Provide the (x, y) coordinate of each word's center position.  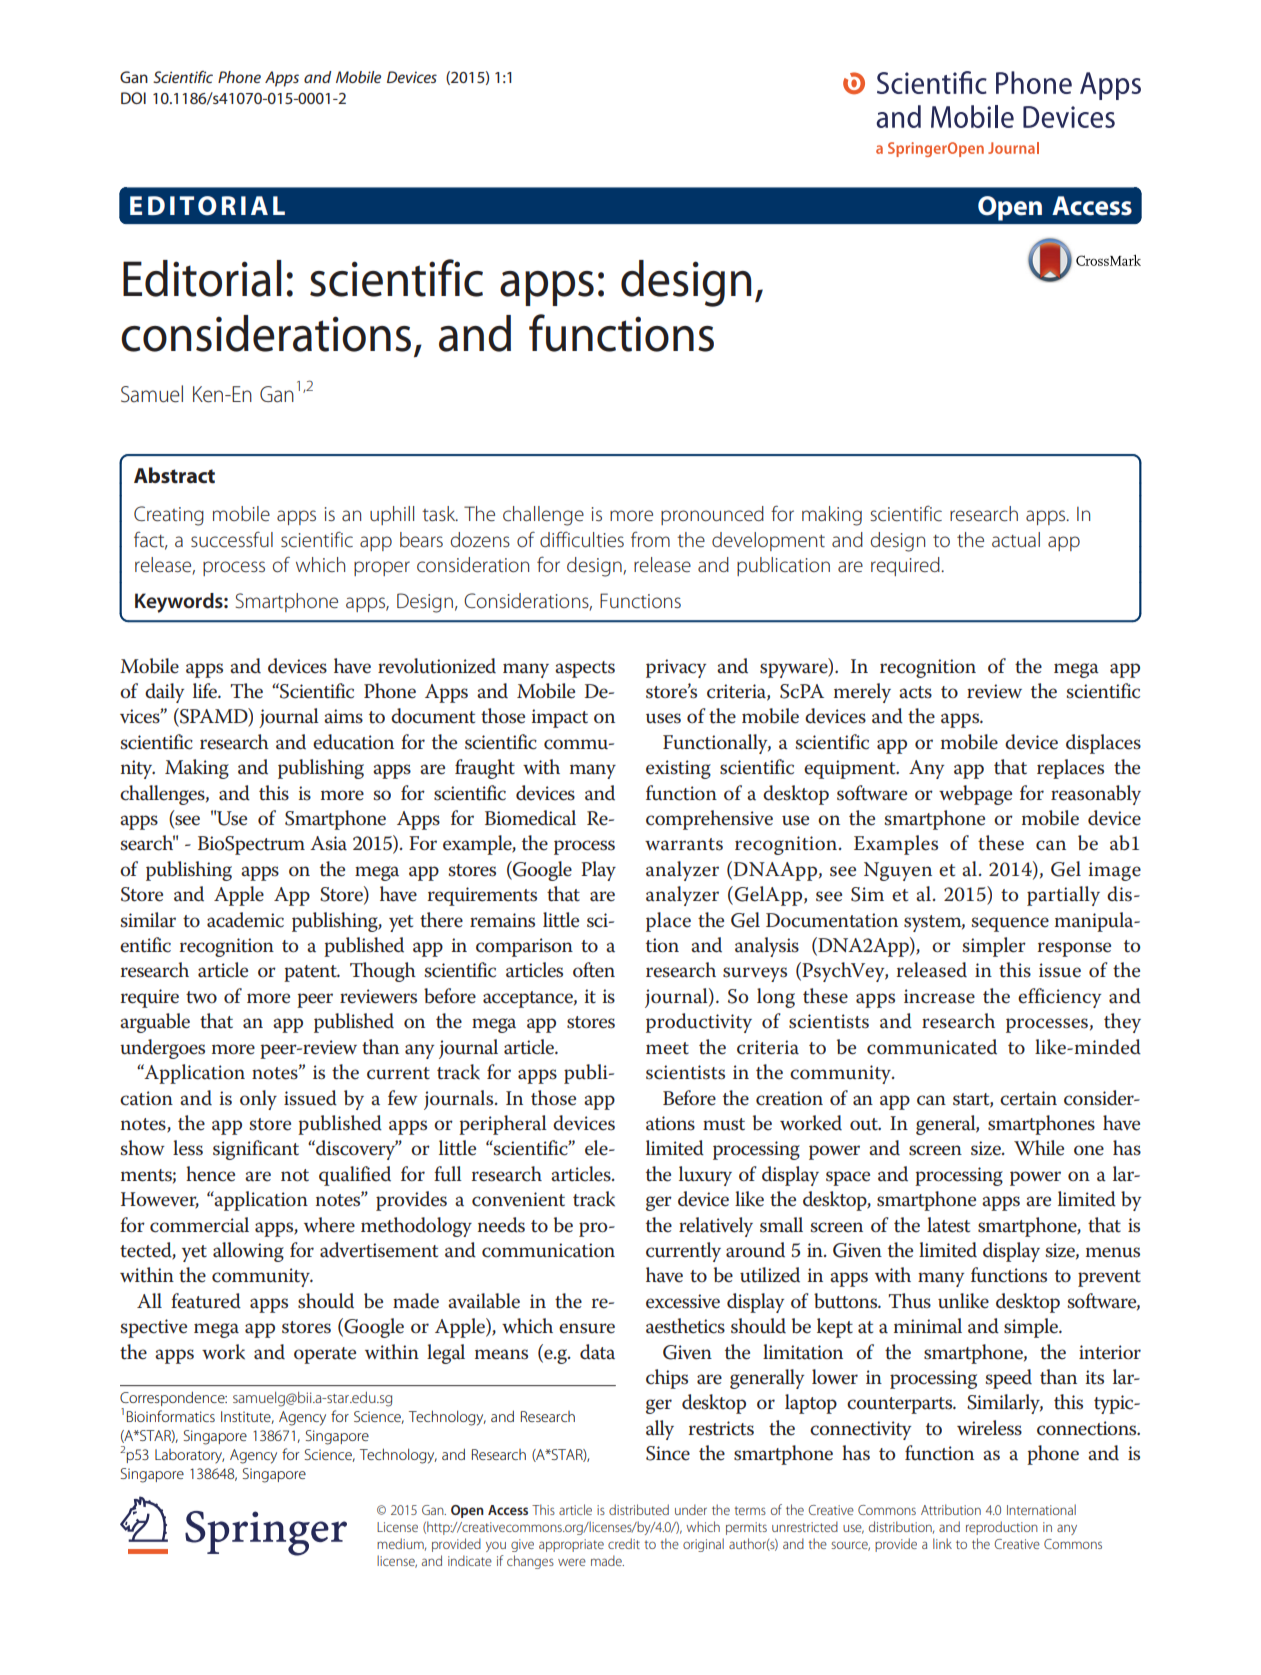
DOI (133, 98)
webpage (975, 795)
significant (256, 1150)
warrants (684, 844)
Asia (328, 843)
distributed (639, 1509)
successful (232, 539)
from (650, 539)
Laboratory (189, 1456)
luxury (705, 1176)
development (768, 541)
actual (1016, 540)
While (1039, 1148)
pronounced (712, 515)
